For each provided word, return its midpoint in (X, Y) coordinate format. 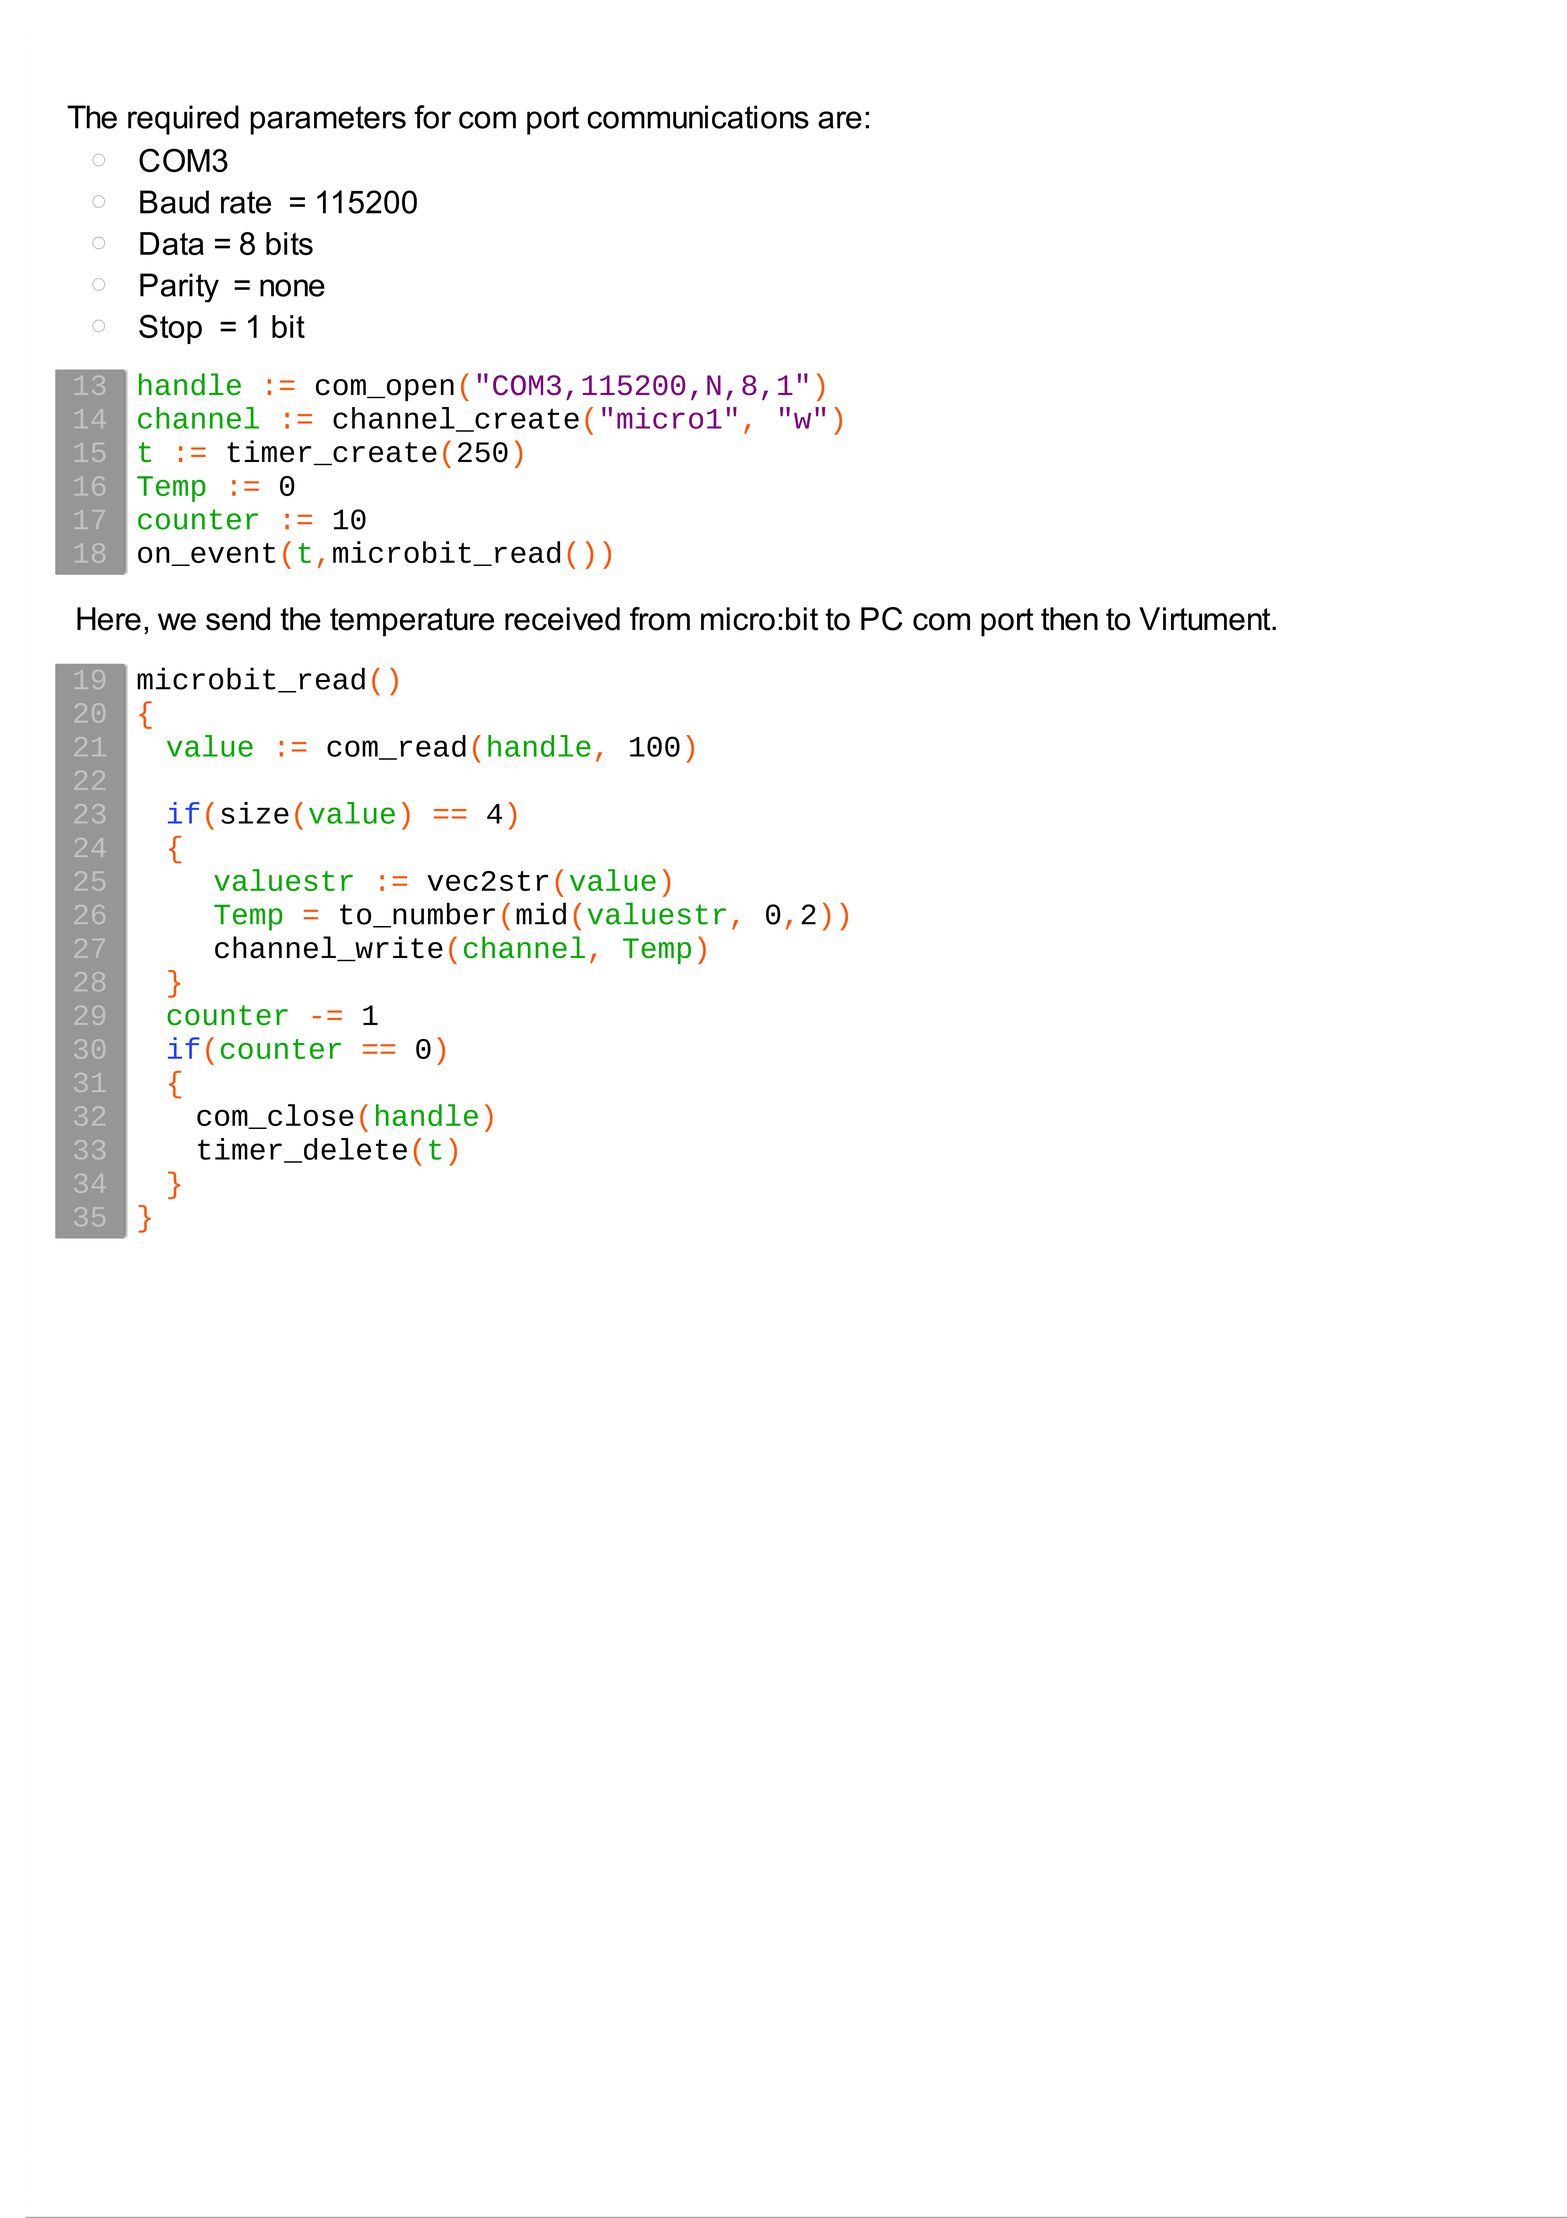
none (292, 288)
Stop (170, 329)
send (238, 619)
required (183, 120)
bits (289, 243)
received (562, 619)
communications (698, 117)
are (840, 120)
